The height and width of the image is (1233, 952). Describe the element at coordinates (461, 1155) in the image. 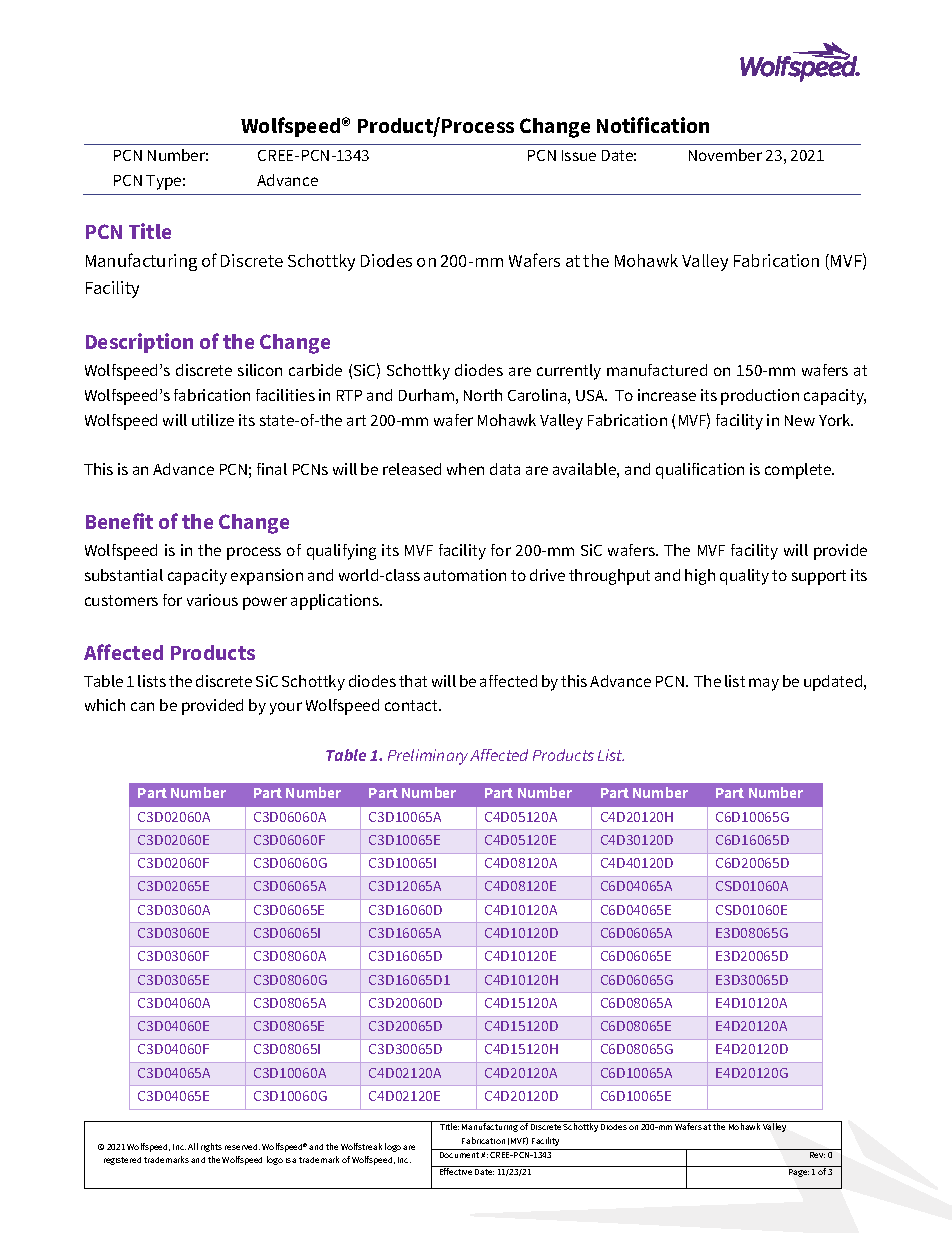

I see `Document` at that location.
